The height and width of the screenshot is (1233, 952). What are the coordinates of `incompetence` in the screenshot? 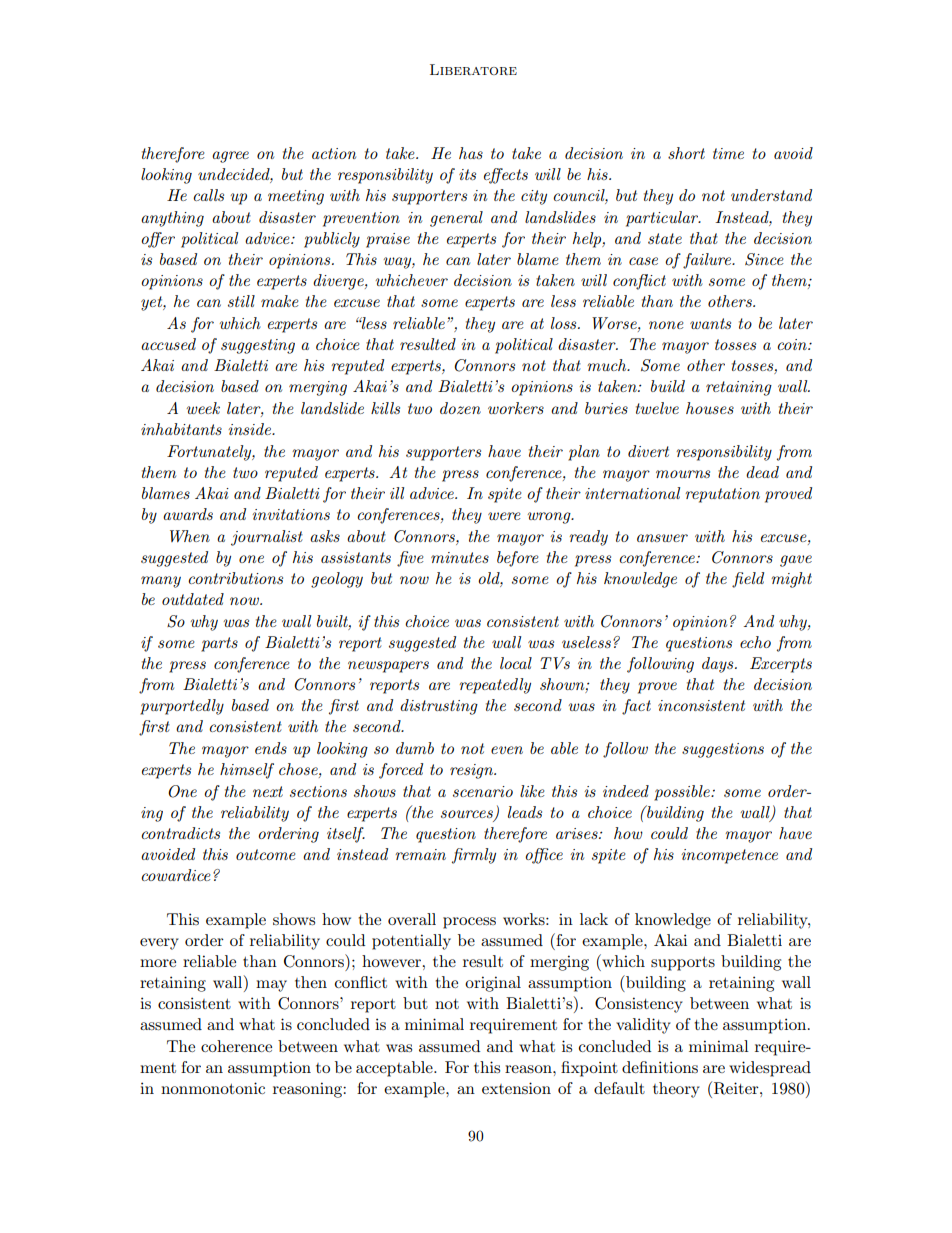 It's located at (730, 856).
